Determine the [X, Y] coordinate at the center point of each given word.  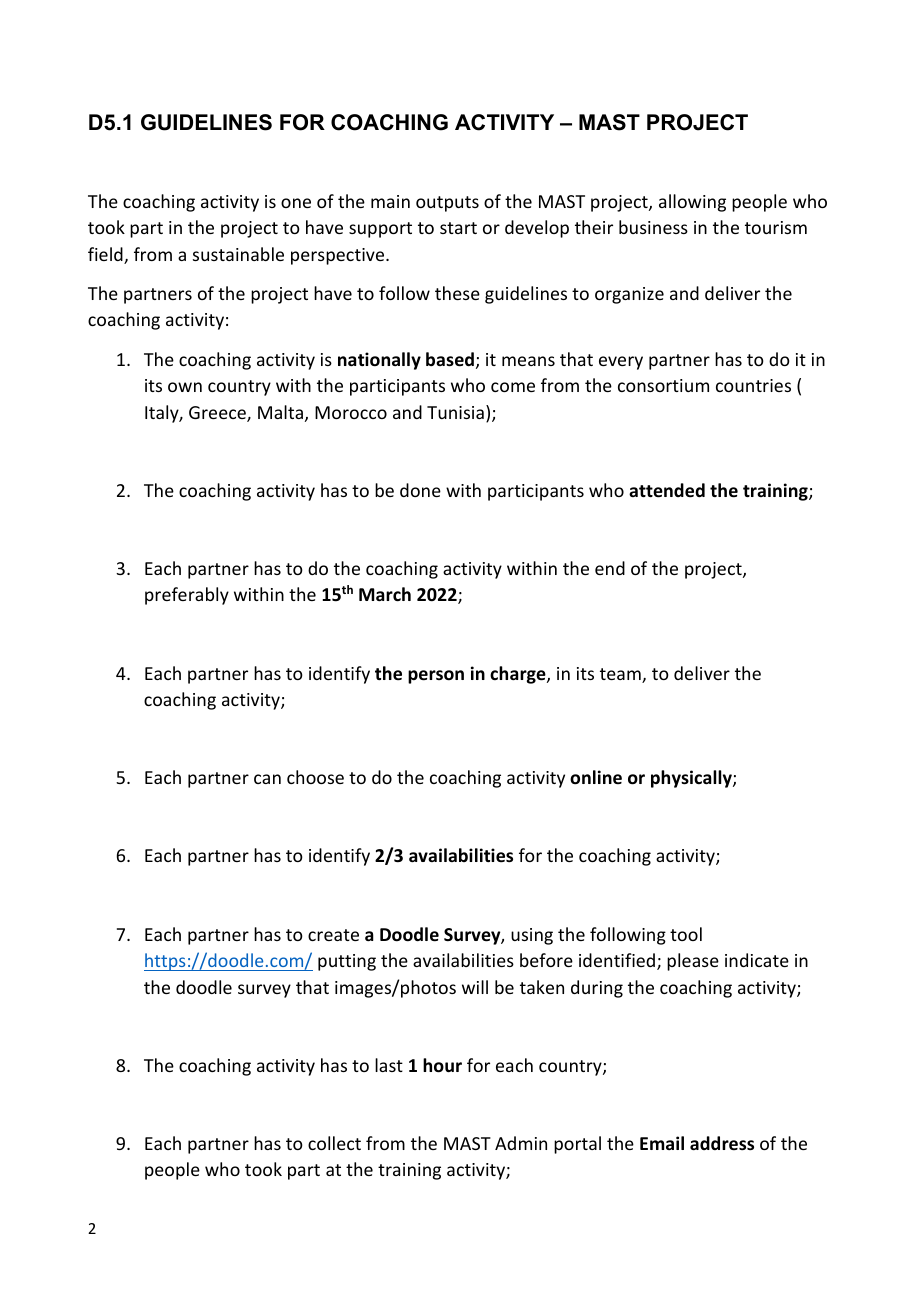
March [385, 594]
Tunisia [455, 412]
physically [692, 779]
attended [667, 490]
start [458, 228]
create [333, 935]
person [436, 677]
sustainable [238, 254]
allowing [692, 203]
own [185, 387]
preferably [187, 596]
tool [686, 934]
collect [334, 1143]
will [475, 987]
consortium [663, 385]
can [267, 779]
